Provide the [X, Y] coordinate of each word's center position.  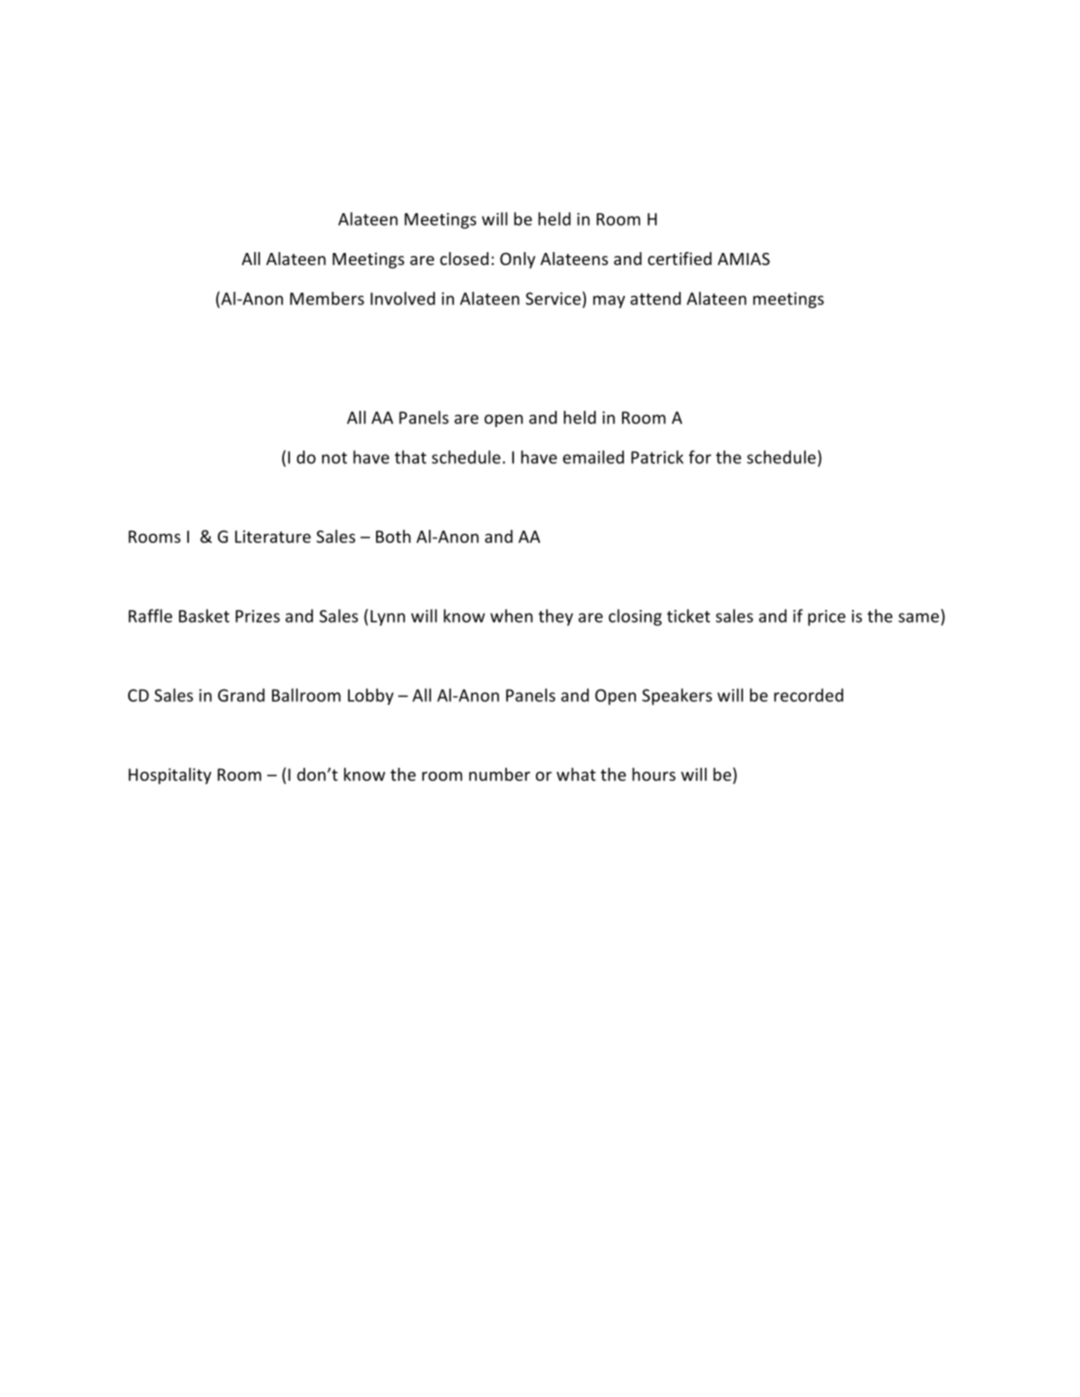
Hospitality [170, 776]
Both [393, 536]
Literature [273, 536]
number [499, 774]
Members [327, 298]
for [700, 457]
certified [680, 258]
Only [517, 260]
